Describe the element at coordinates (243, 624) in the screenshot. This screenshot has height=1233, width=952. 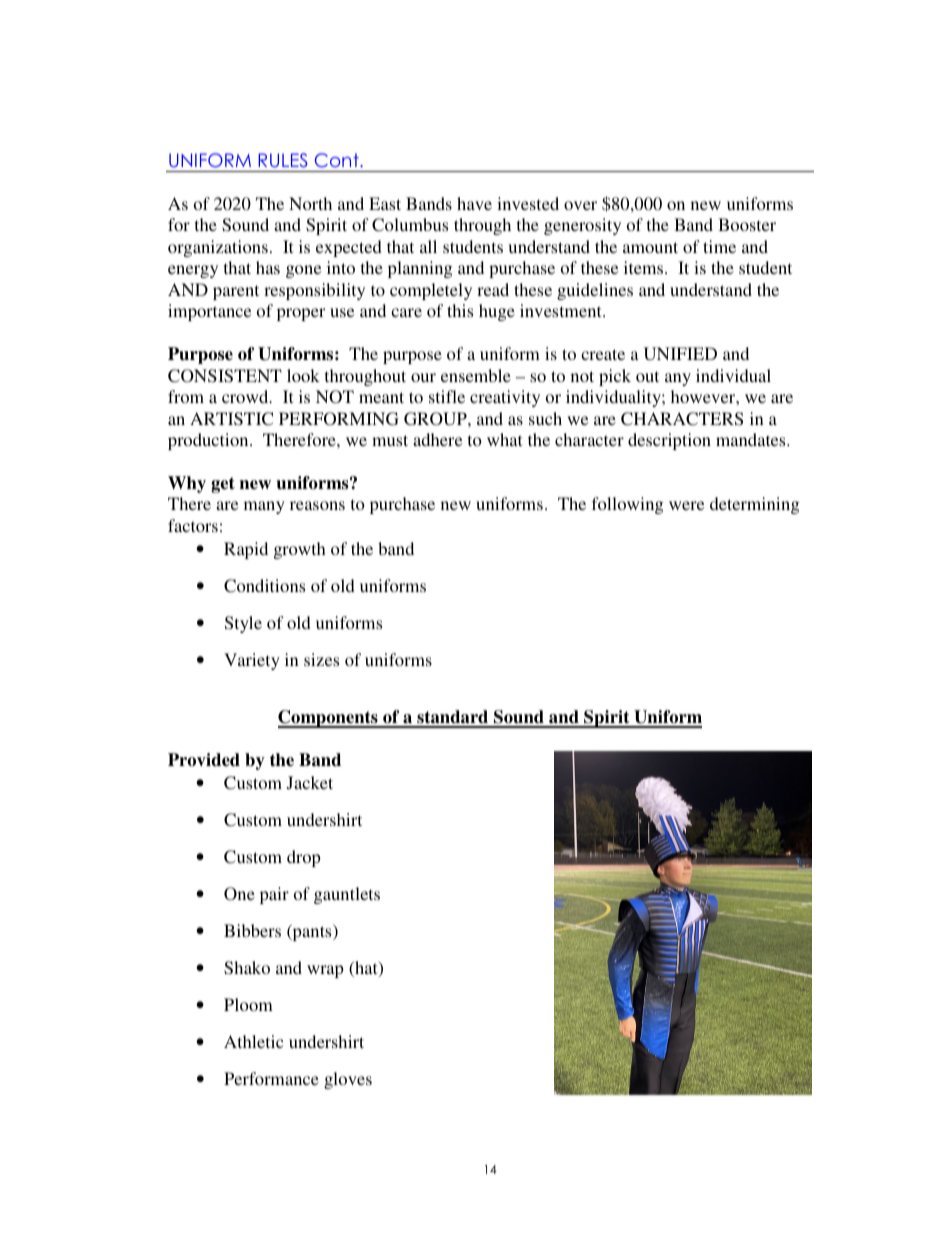
I see `Style` at that location.
